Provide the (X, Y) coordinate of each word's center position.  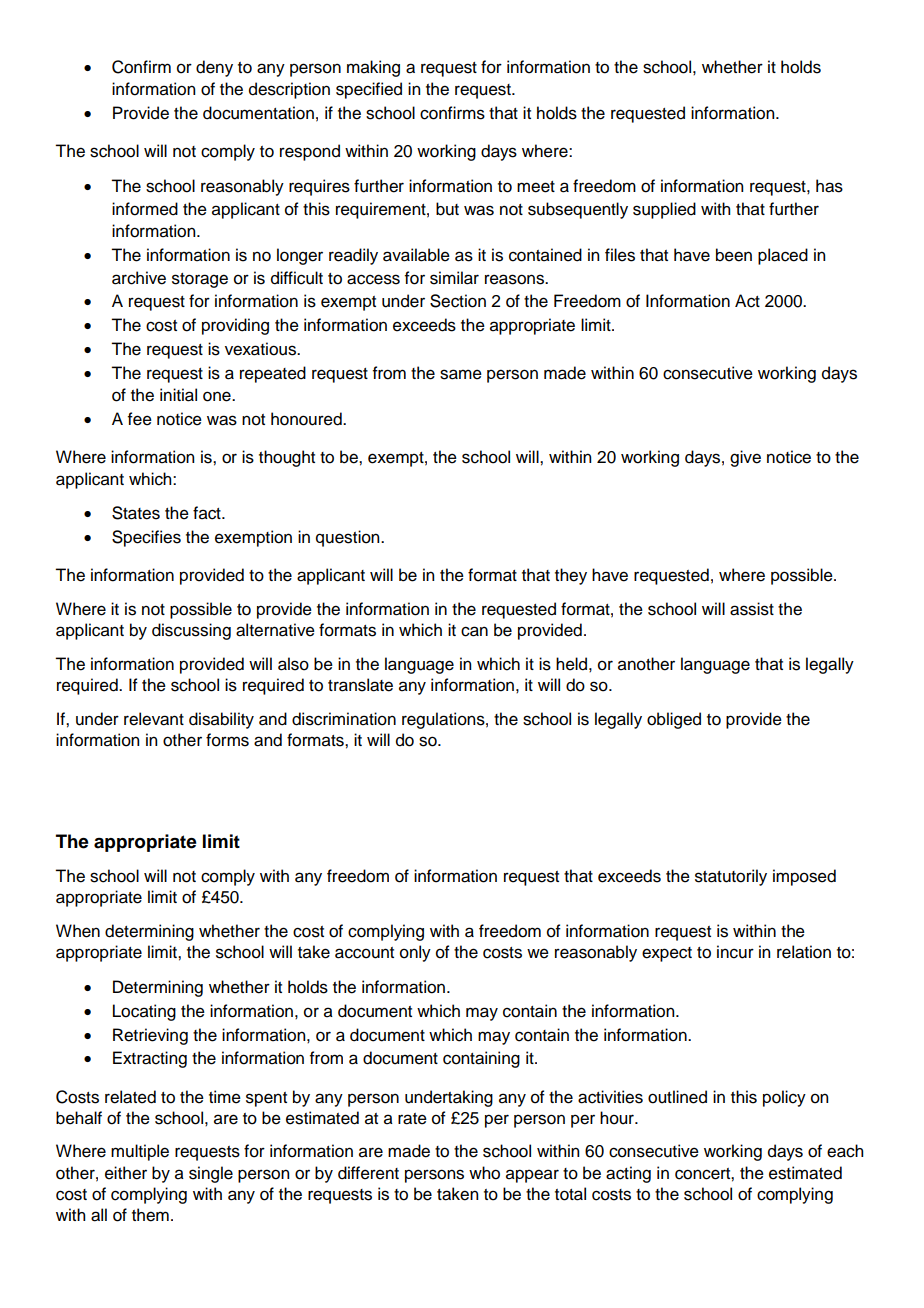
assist (752, 609)
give (745, 458)
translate (360, 685)
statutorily (731, 877)
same (461, 374)
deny (214, 68)
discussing (191, 631)
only (415, 953)
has (829, 186)
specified (369, 90)
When (78, 931)
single (211, 1174)
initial (178, 395)
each (845, 1151)
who (484, 1173)
